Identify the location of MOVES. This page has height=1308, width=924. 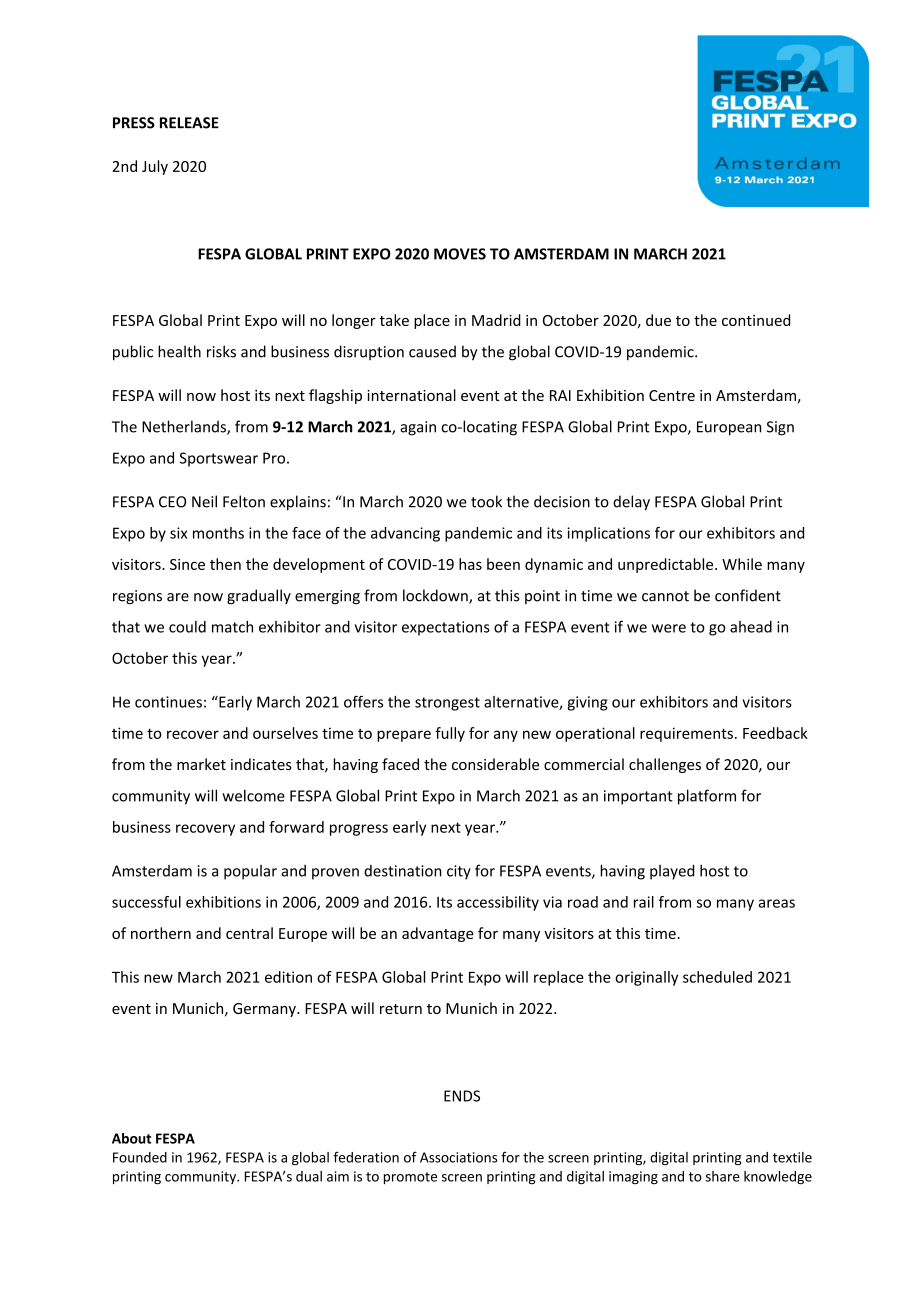
(460, 254).
